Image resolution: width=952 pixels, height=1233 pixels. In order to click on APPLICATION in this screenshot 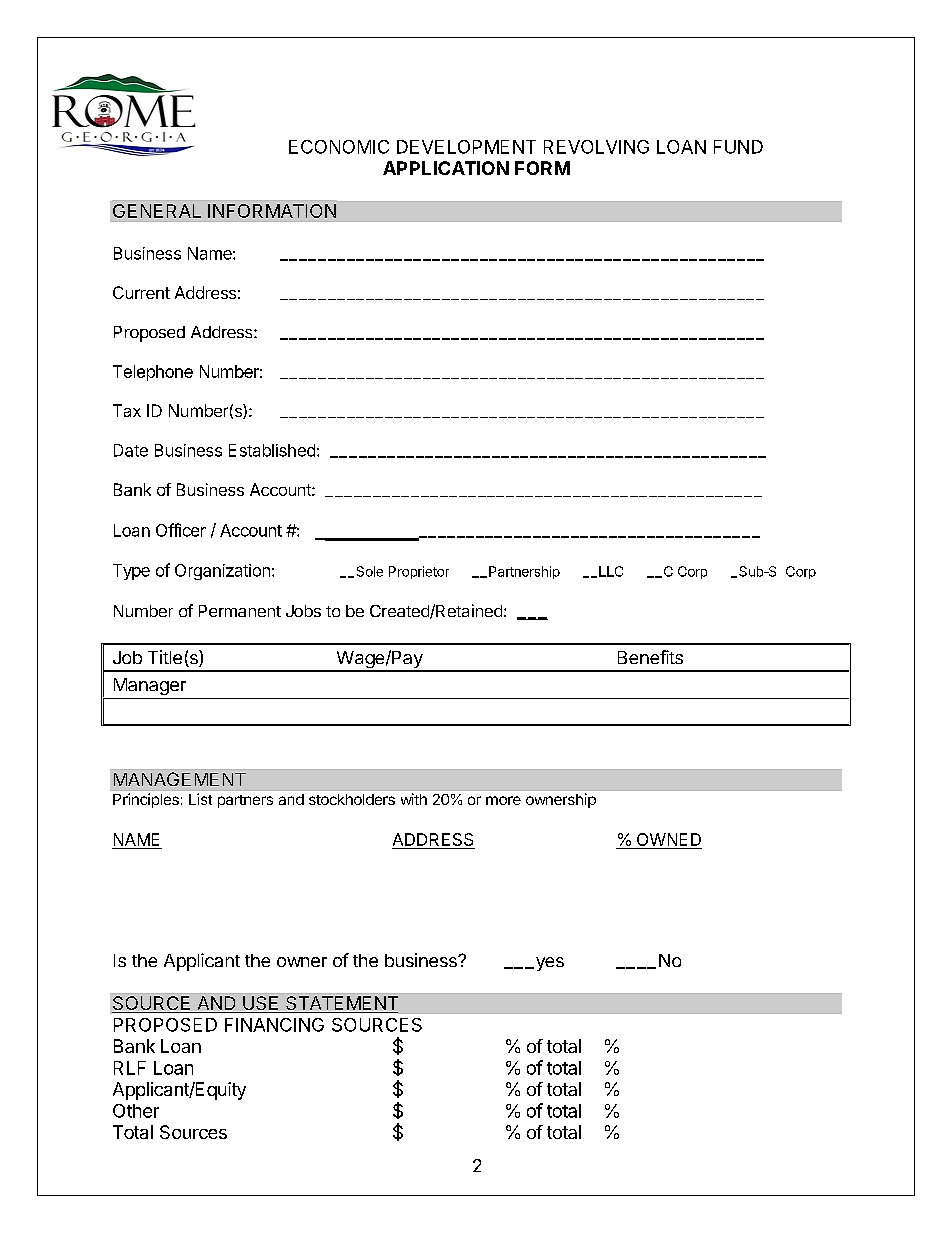, I will do `click(446, 168)`.
